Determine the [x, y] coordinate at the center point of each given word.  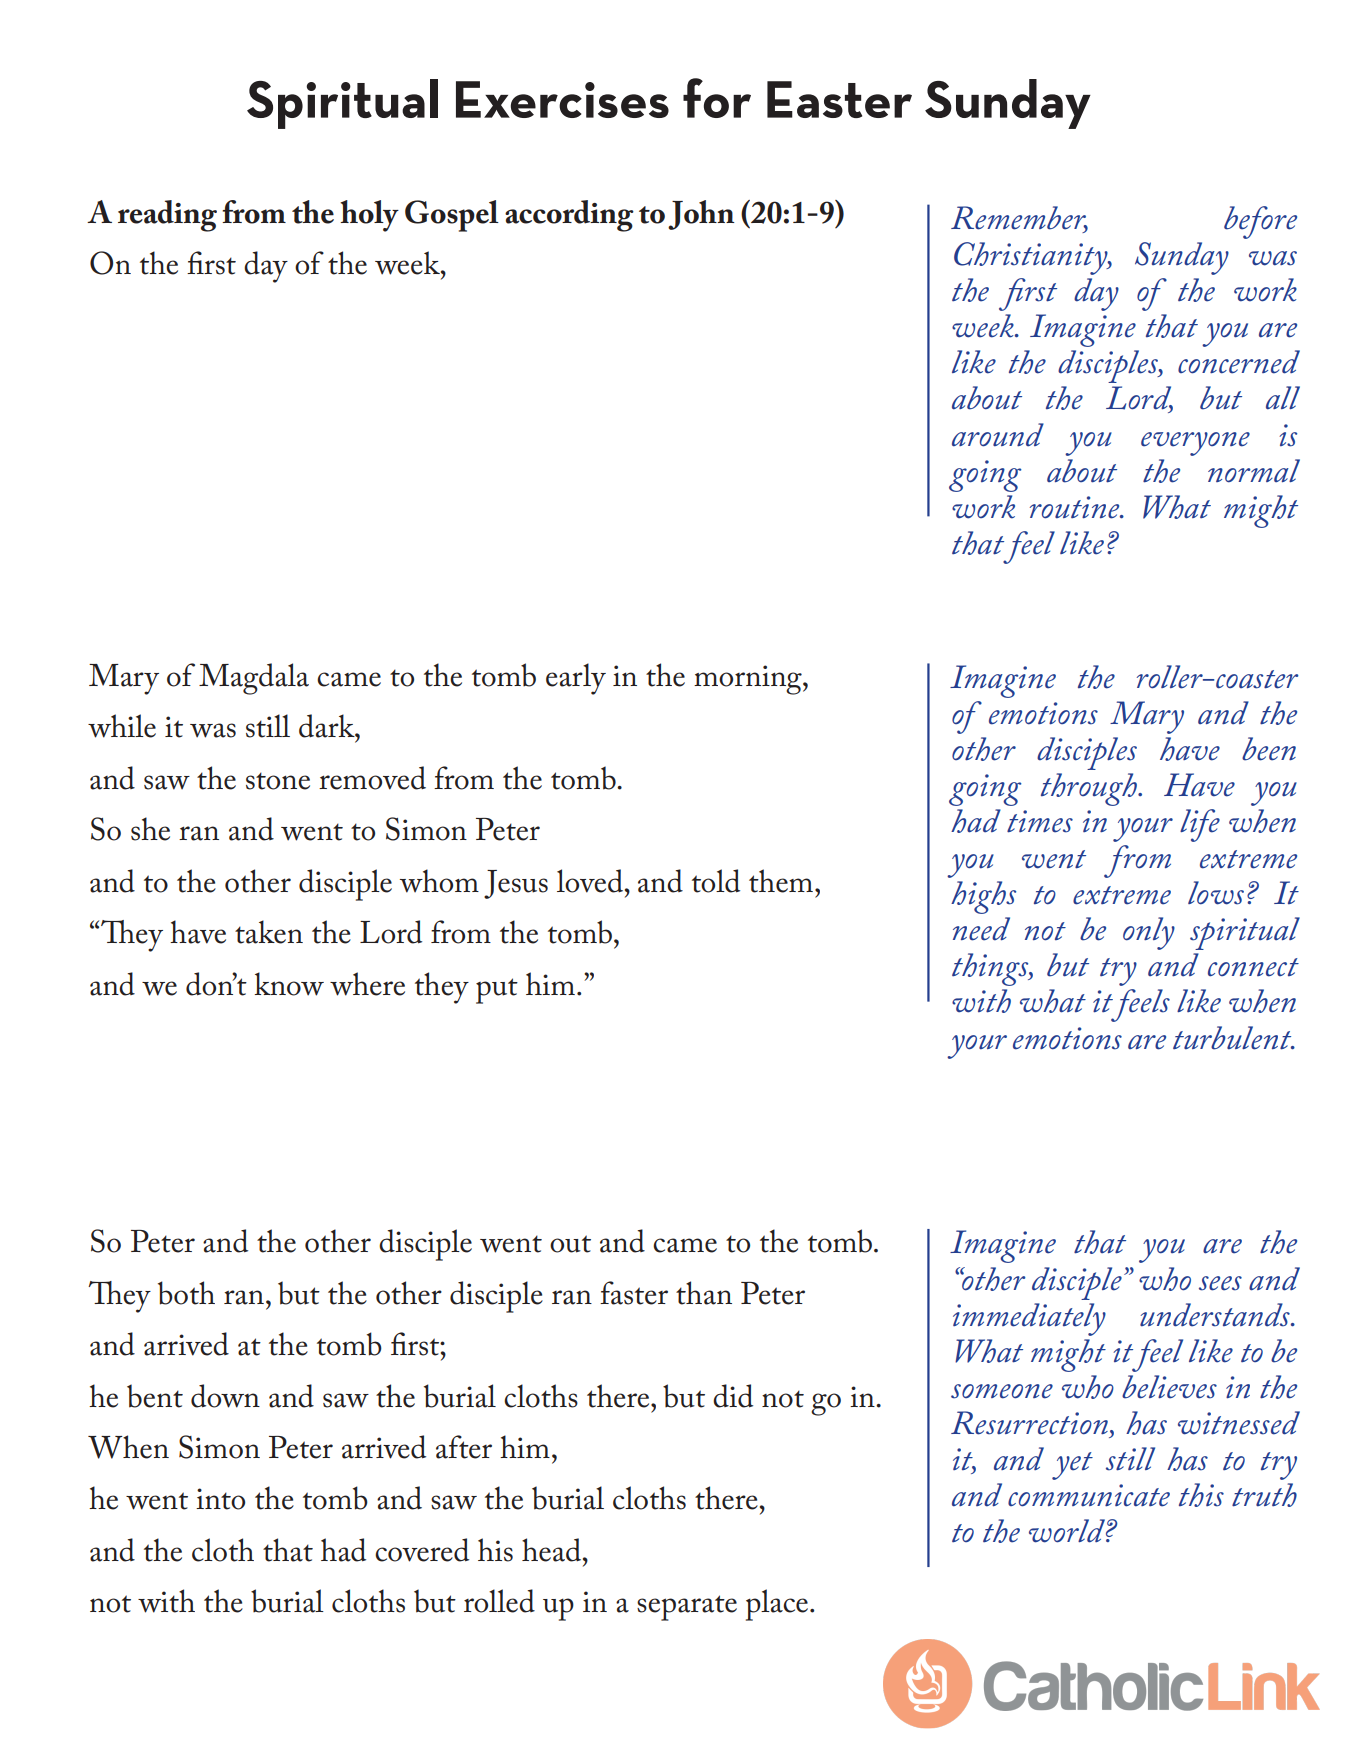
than [704, 1293]
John [701, 215]
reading [167, 216]
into [220, 1499]
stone [278, 781]
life [1200, 825]
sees [1220, 1283]
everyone [1195, 444]
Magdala [254, 679]
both [186, 1293]
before [1260, 222]
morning [749, 680]
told [716, 881]
